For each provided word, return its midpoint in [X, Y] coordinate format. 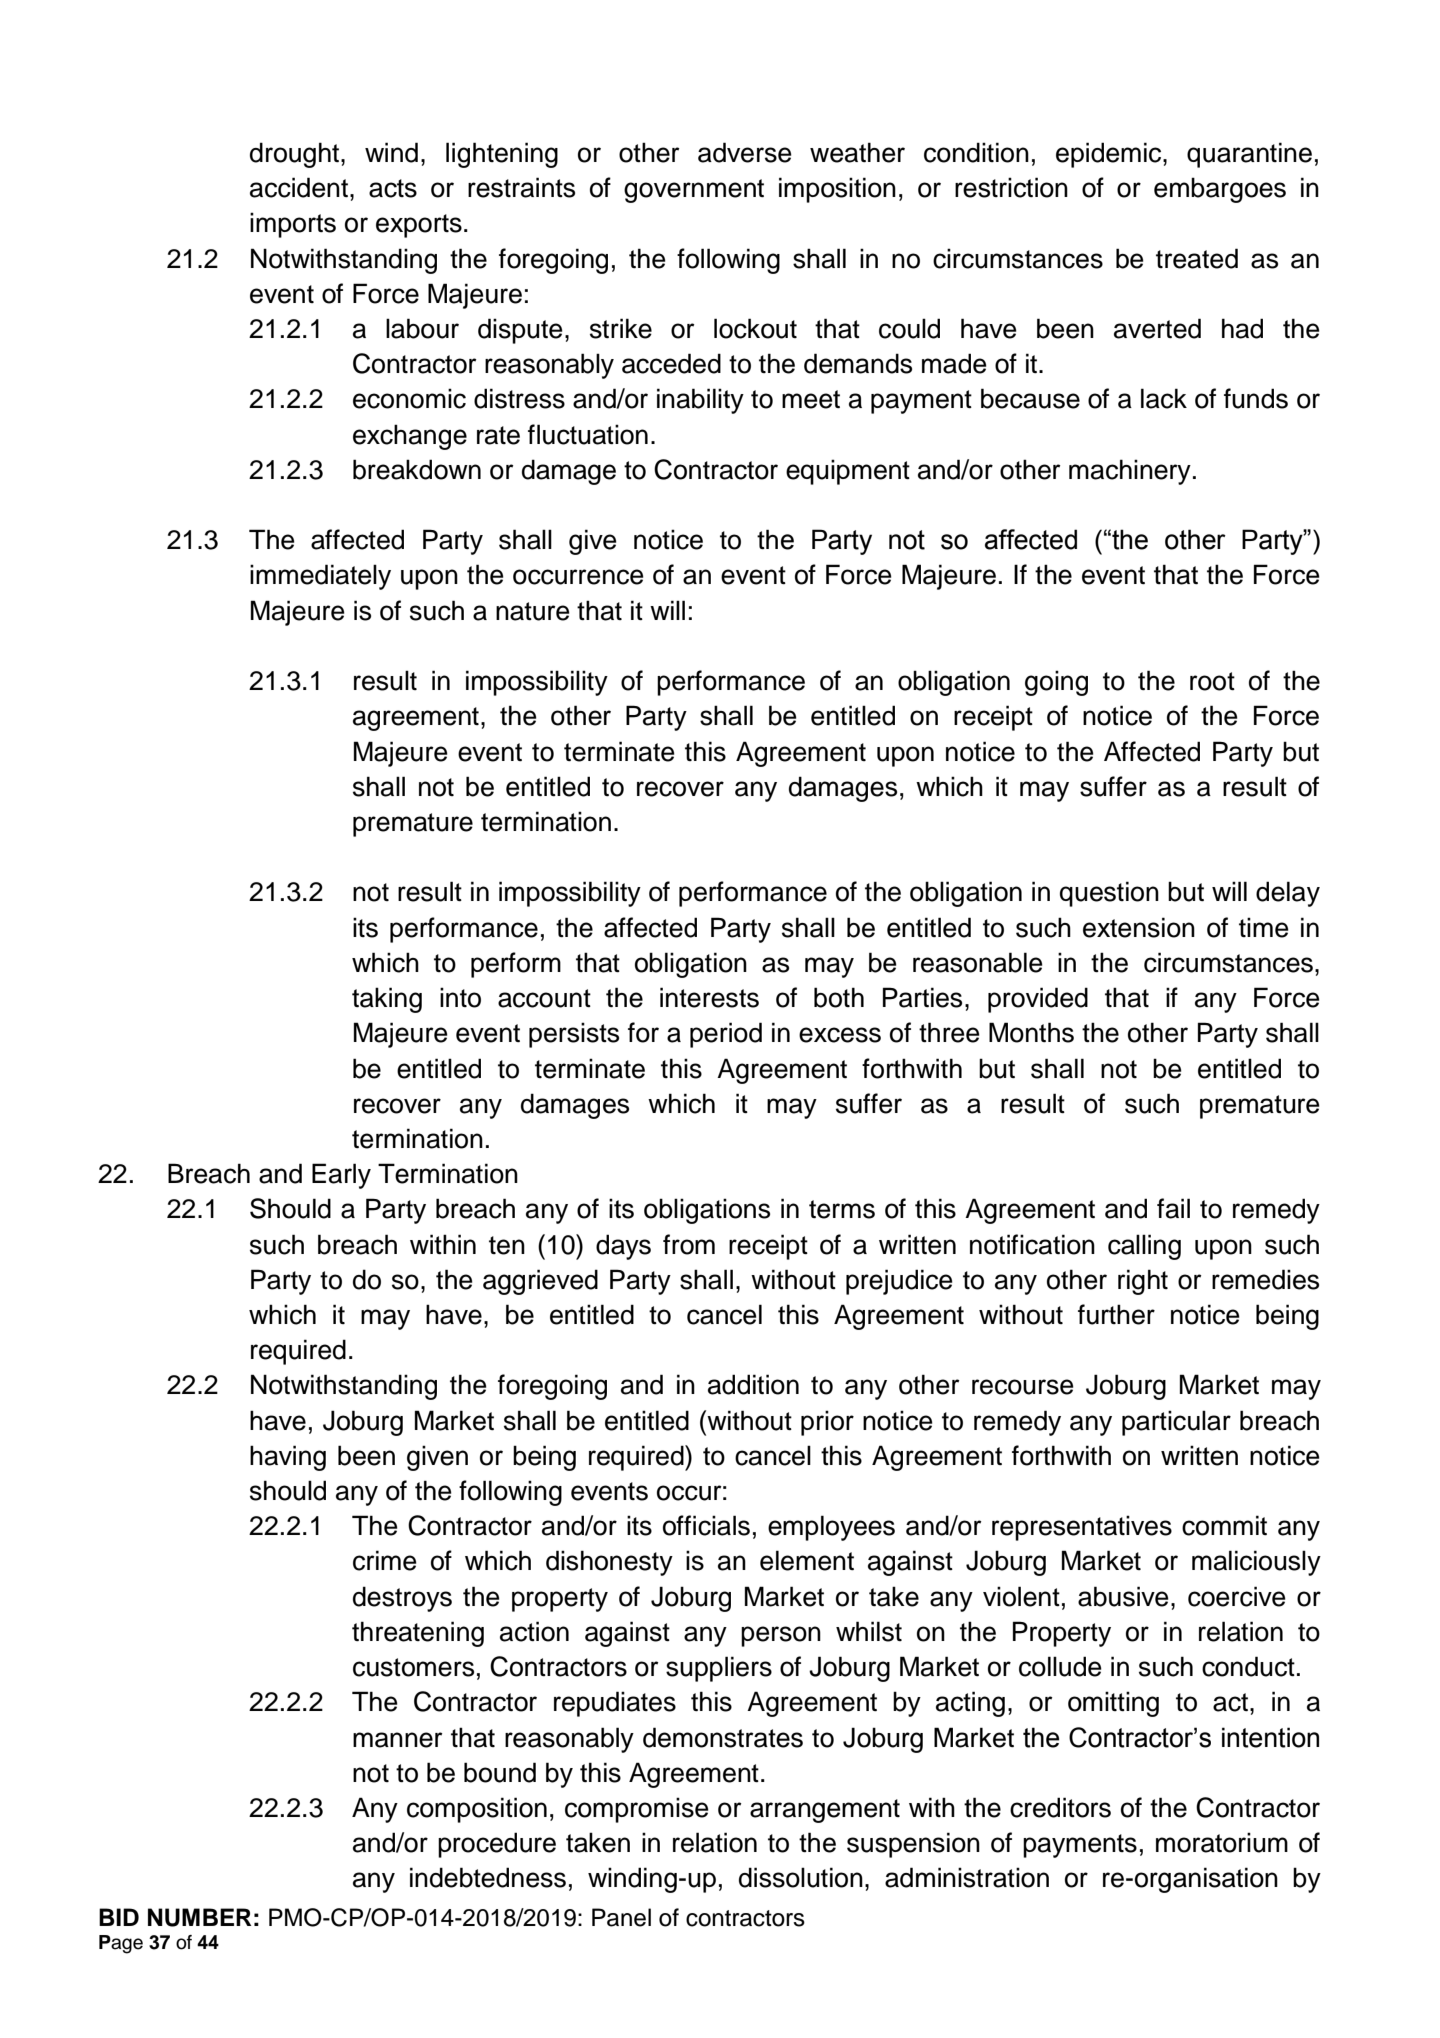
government [694, 191]
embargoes [1220, 190]
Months [1031, 1032]
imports [293, 225]
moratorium [1222, 1842]
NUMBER [199, 1917]
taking [387, 1000]
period [726, 1035]
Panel [621, 1917]
